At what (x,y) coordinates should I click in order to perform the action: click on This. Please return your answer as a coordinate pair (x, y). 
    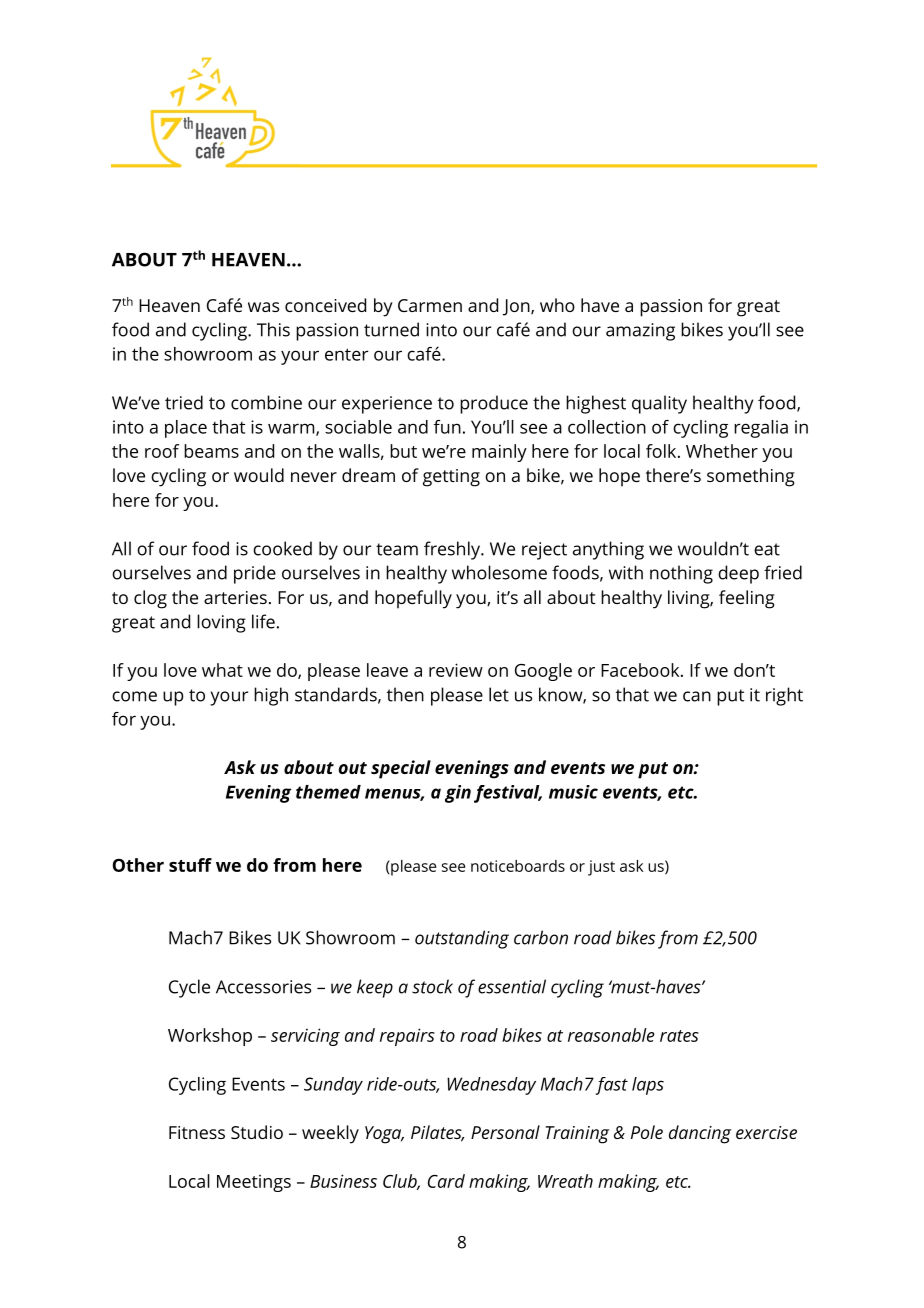
    Looking at the image, I should click on (273, 329).
